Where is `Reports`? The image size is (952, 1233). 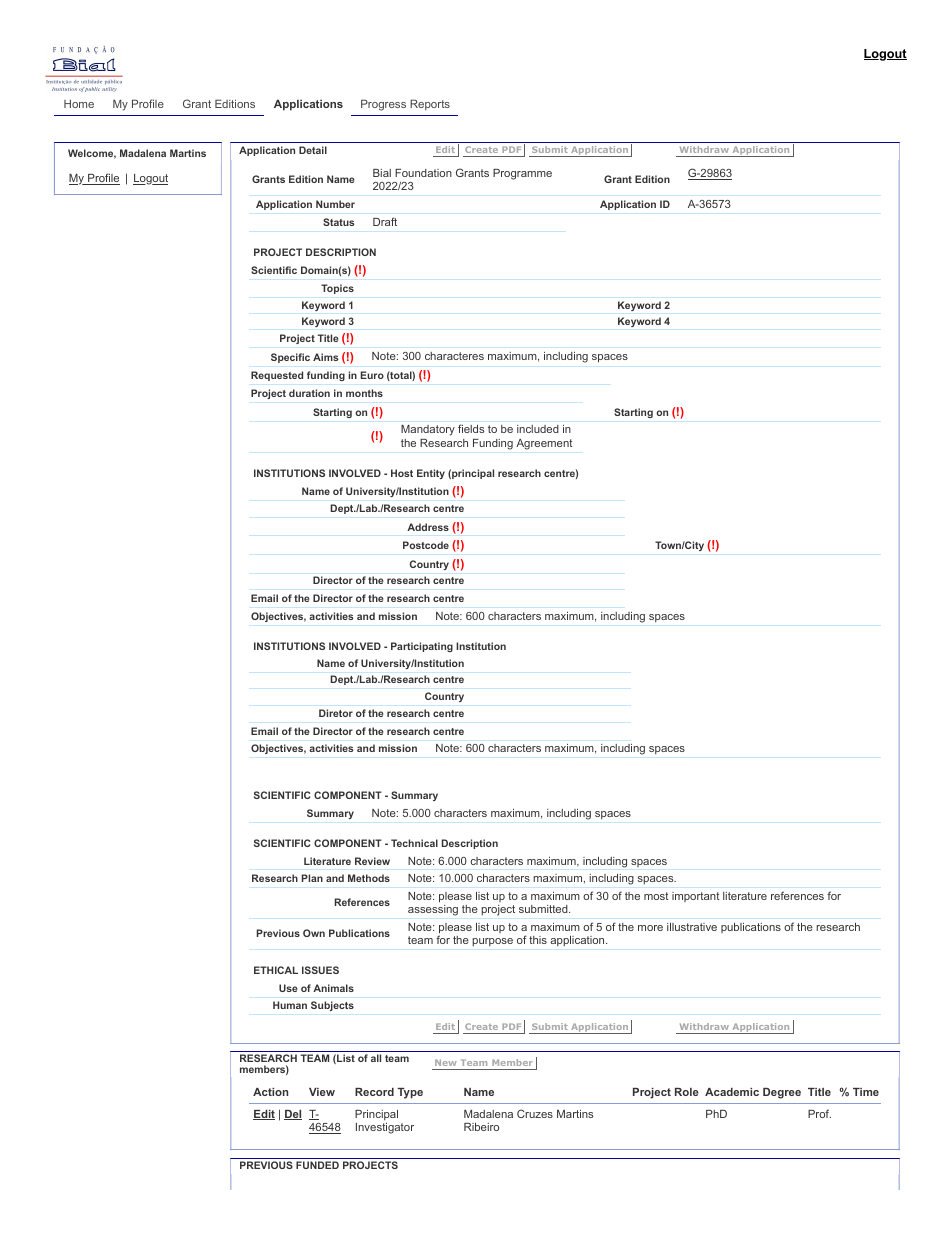
Reports is located at coordinates (430, 104).
